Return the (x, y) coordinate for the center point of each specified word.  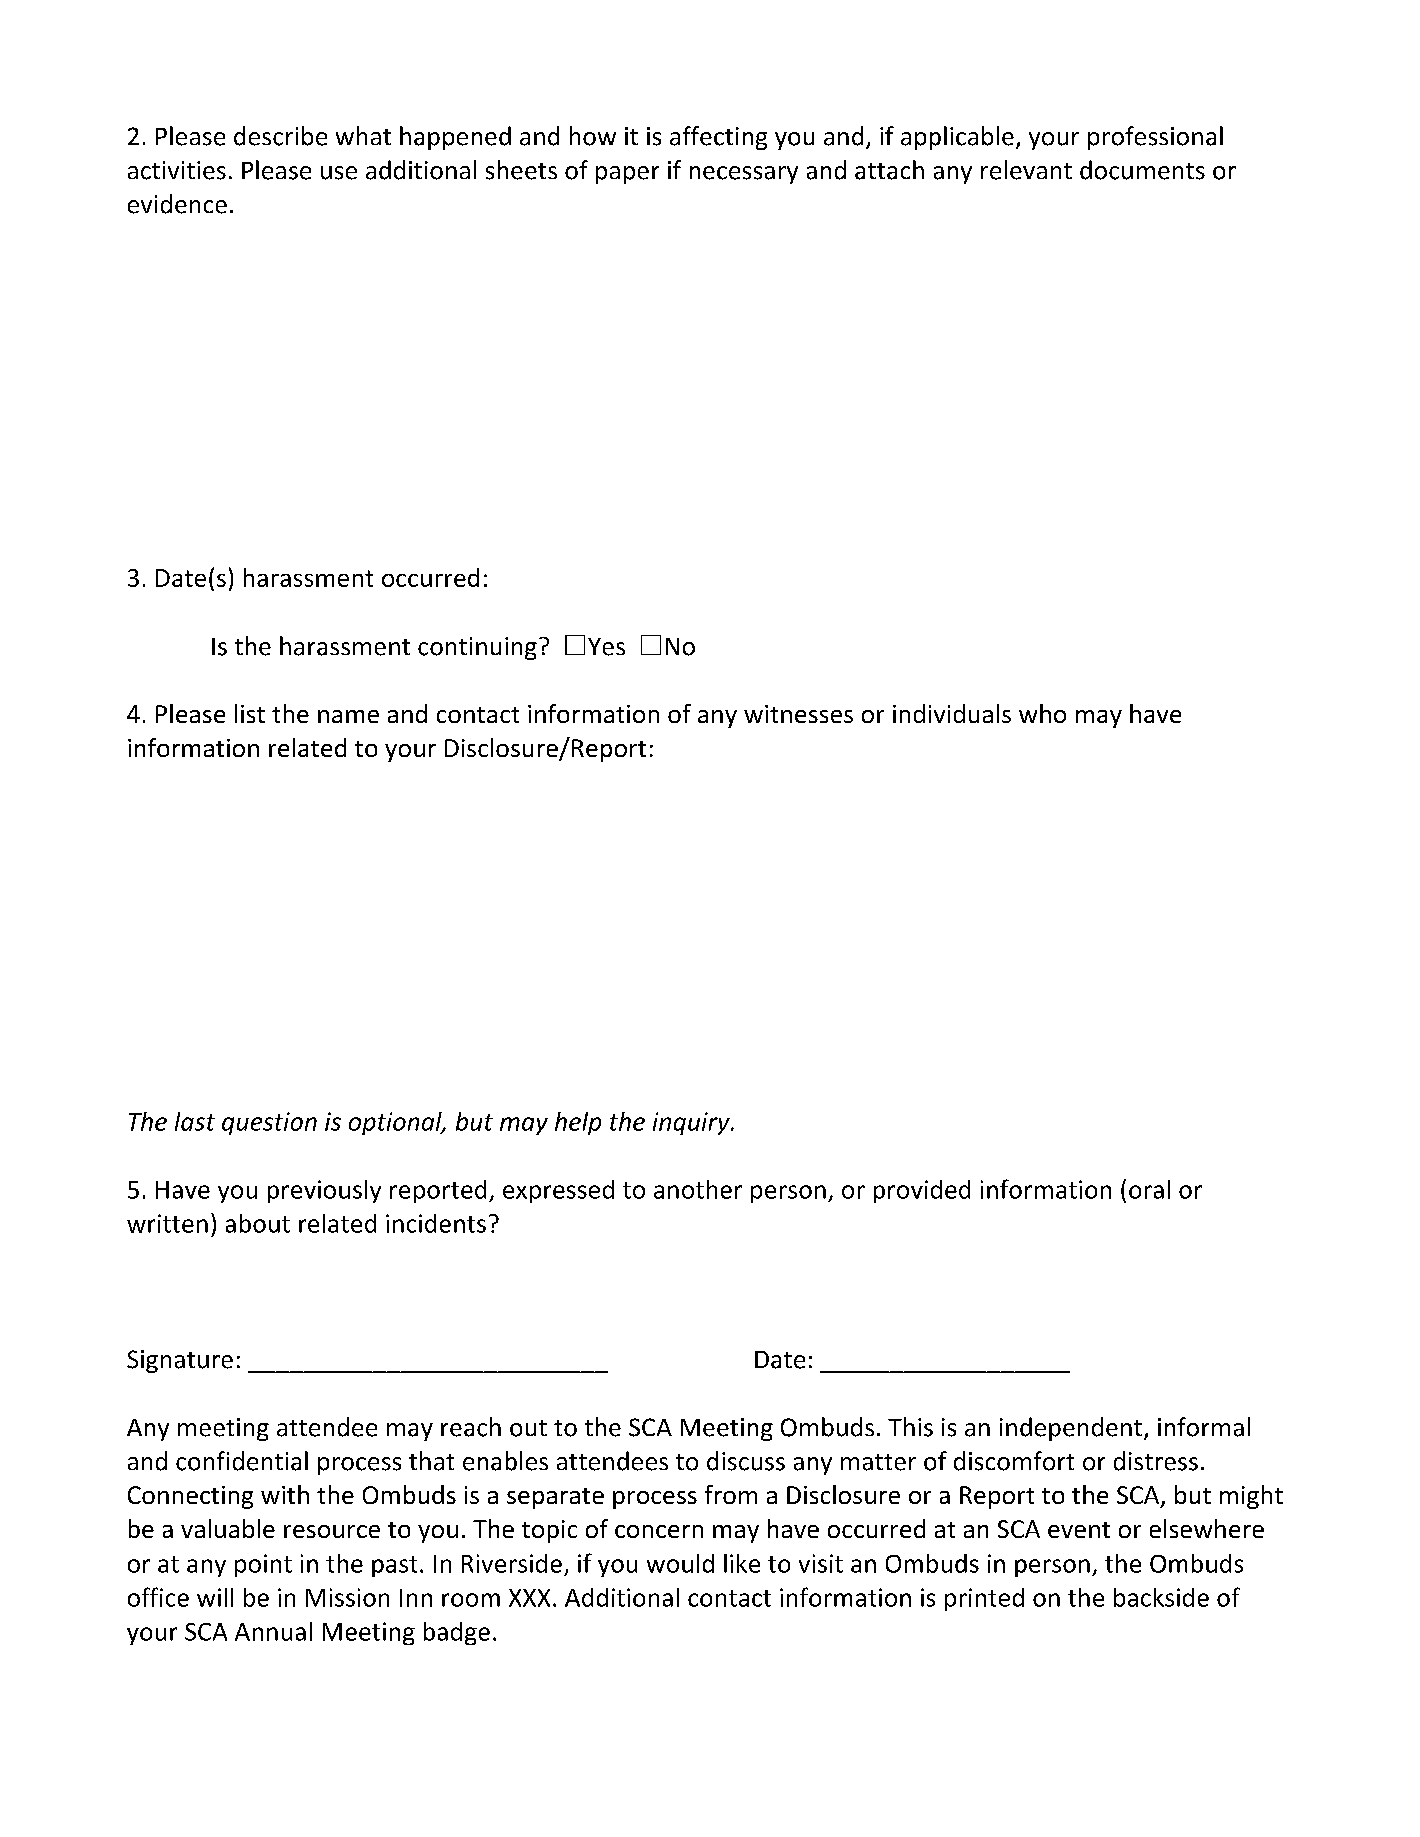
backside (1161, 1597)
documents (1142, 170)
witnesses (798, 714)
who (1042, 713)
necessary (744, 175)
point (263, 1565)
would (680, 1563)
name (348, 716)
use (339, 173)
